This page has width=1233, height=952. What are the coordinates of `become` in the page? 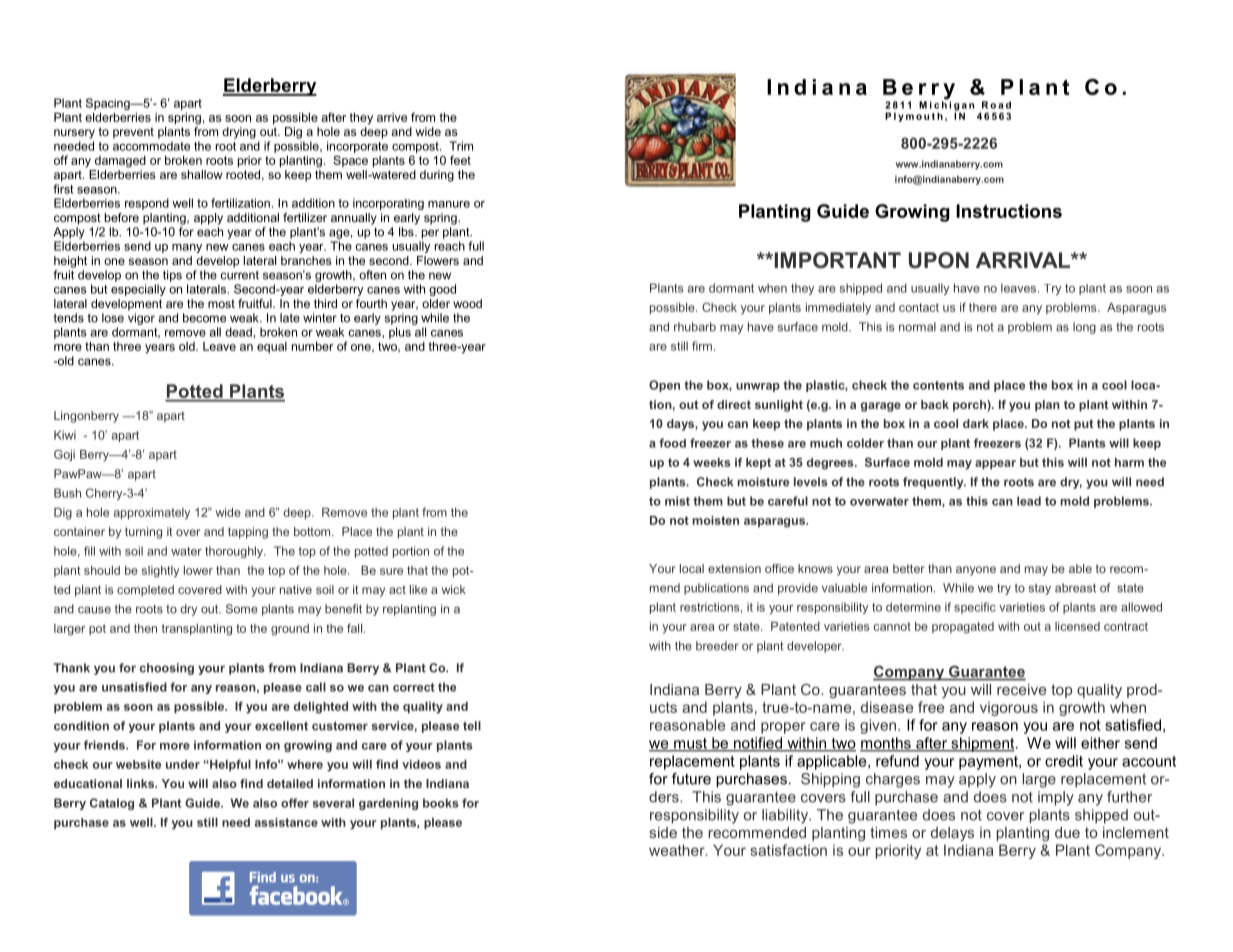 It's located at (204, 318).
